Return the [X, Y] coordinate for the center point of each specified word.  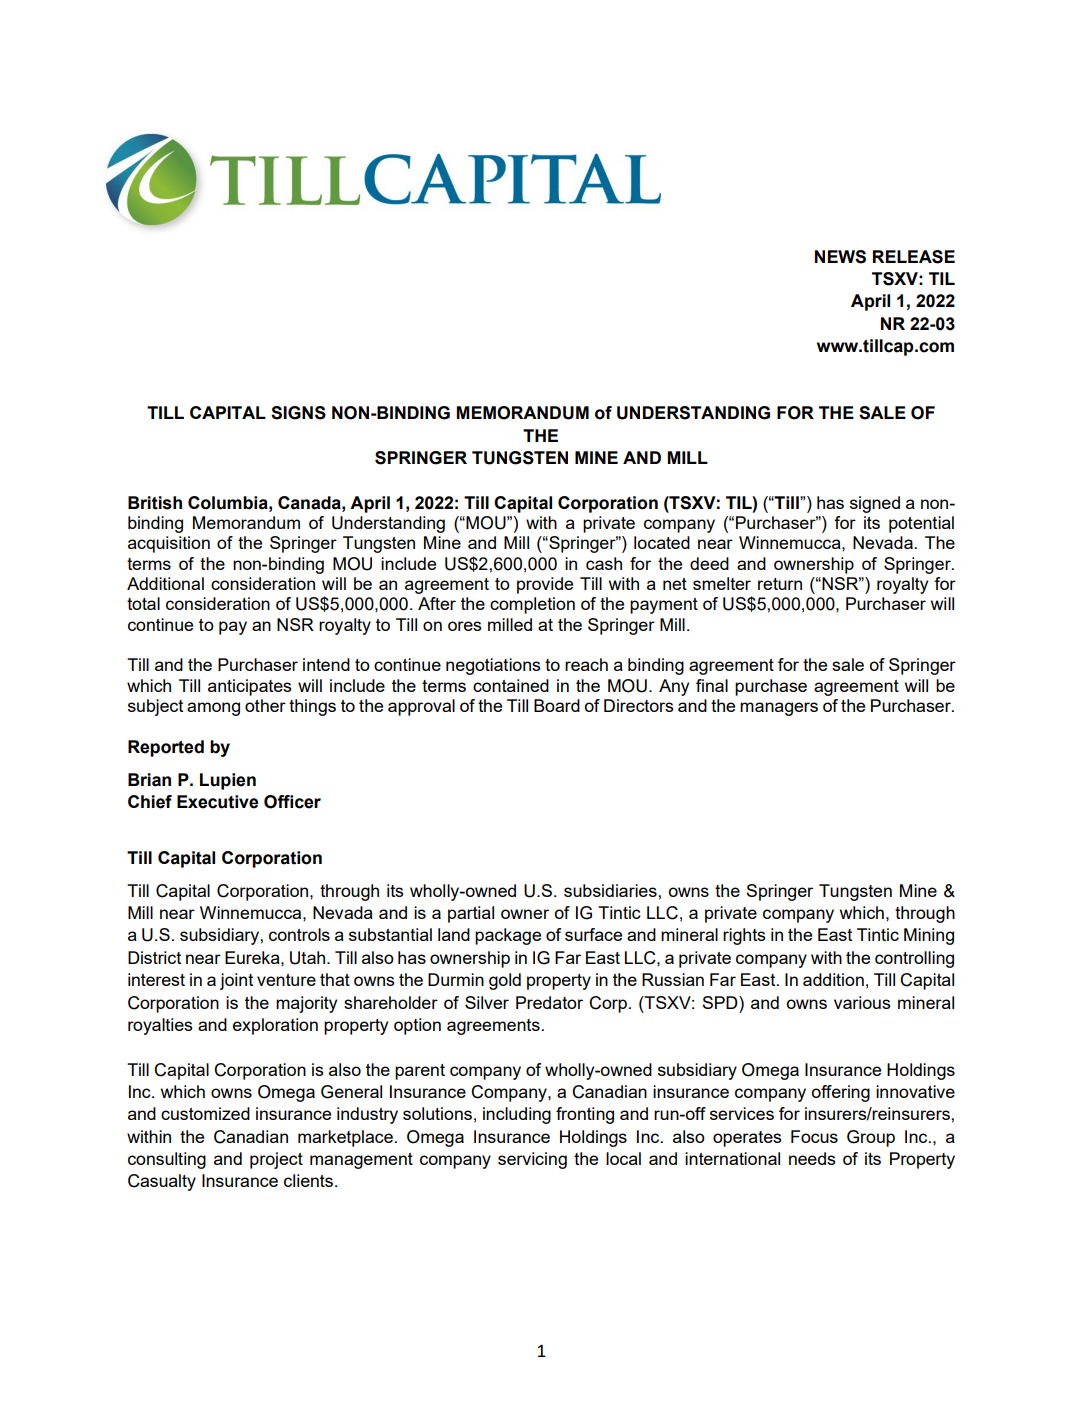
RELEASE [914, 257]
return [780, 584]
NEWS [840, 257]
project [276, 1160]
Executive [217, 802]
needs [812, 1158]
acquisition [169, 544]
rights [744, 936]
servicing [532, 1160]
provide [545, 585]
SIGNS [298, 413]
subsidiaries [611, 890]
